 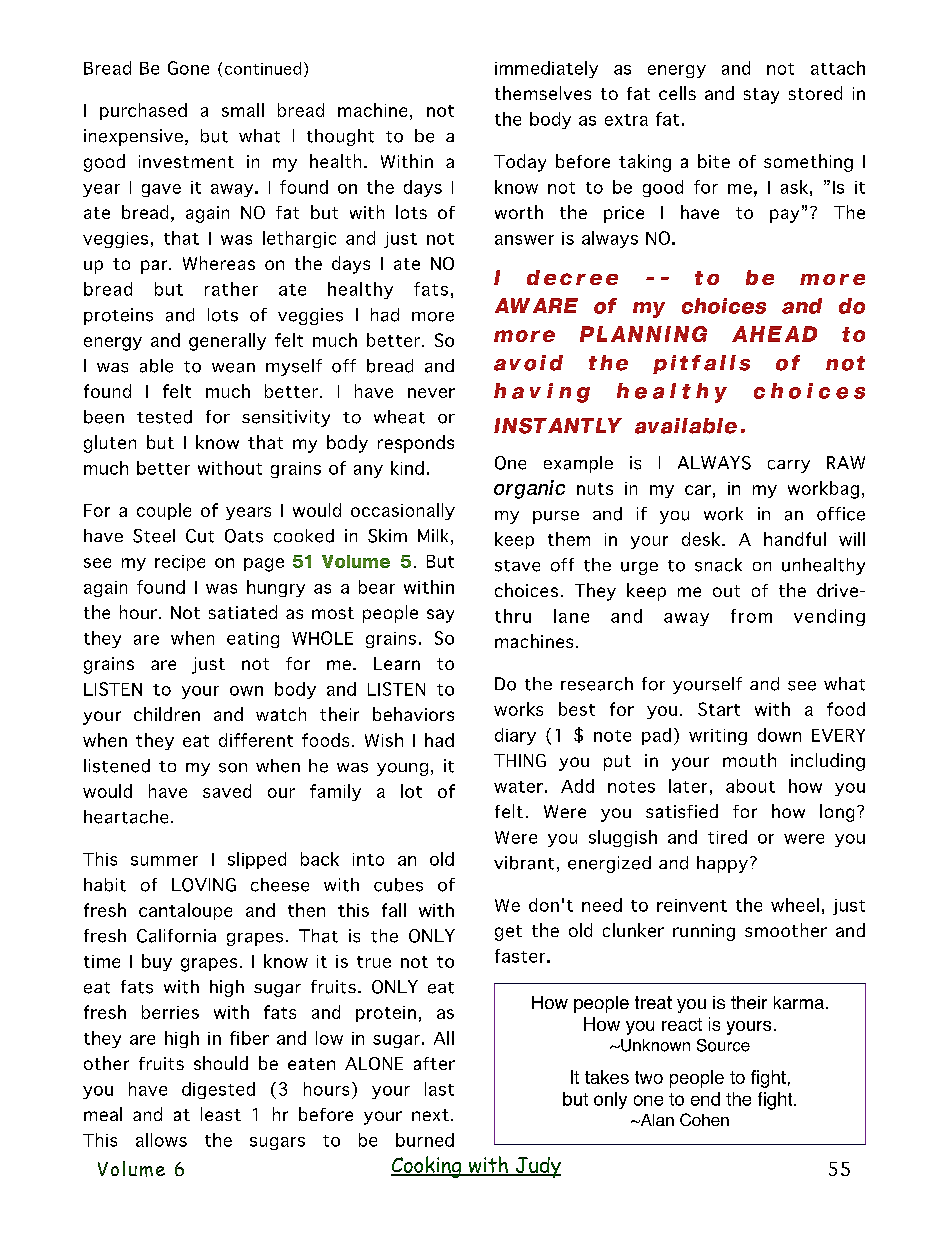 I want to click on Cohen, so click(x=704, y=1119).
